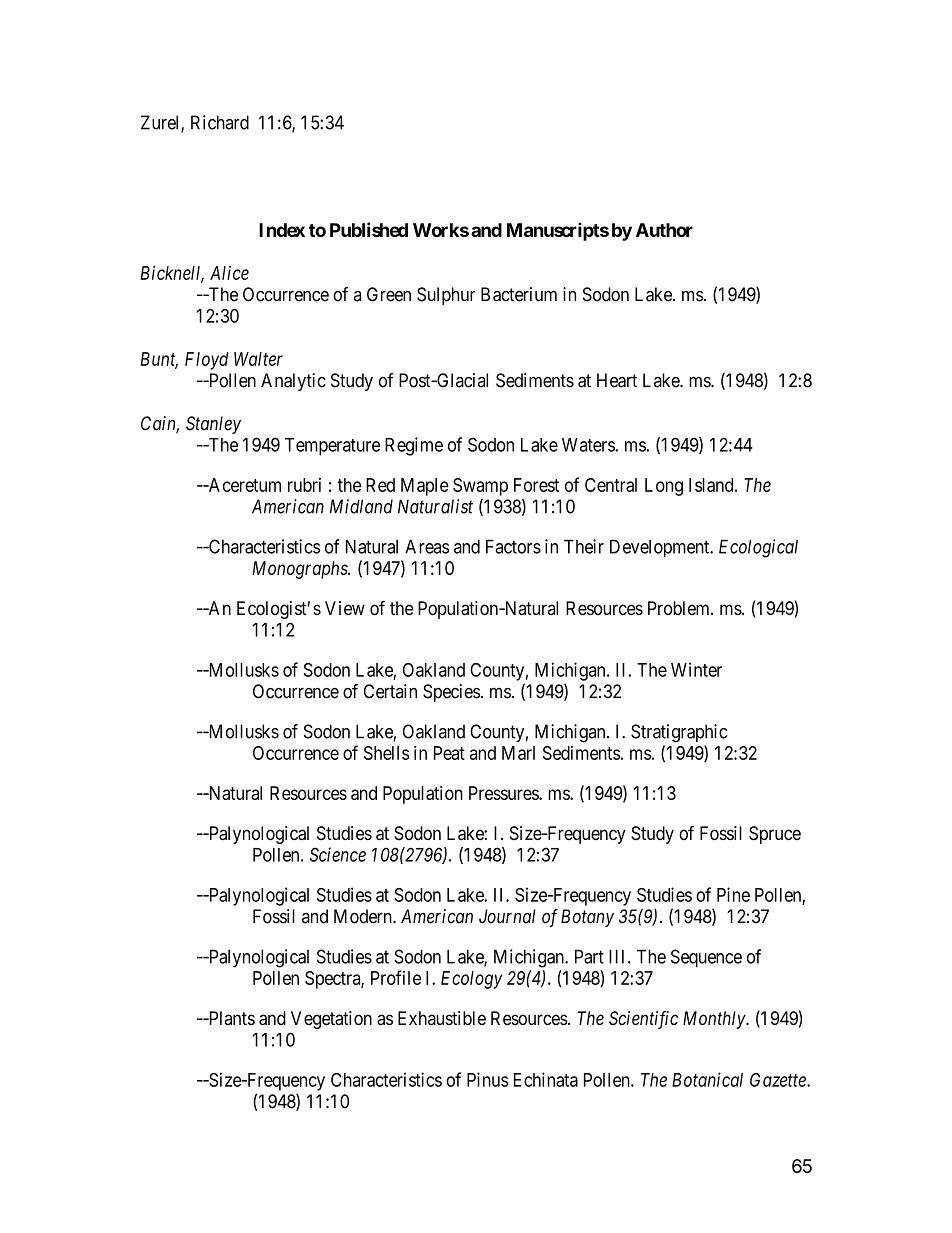  I want to click on Science, so click(337, 854).
